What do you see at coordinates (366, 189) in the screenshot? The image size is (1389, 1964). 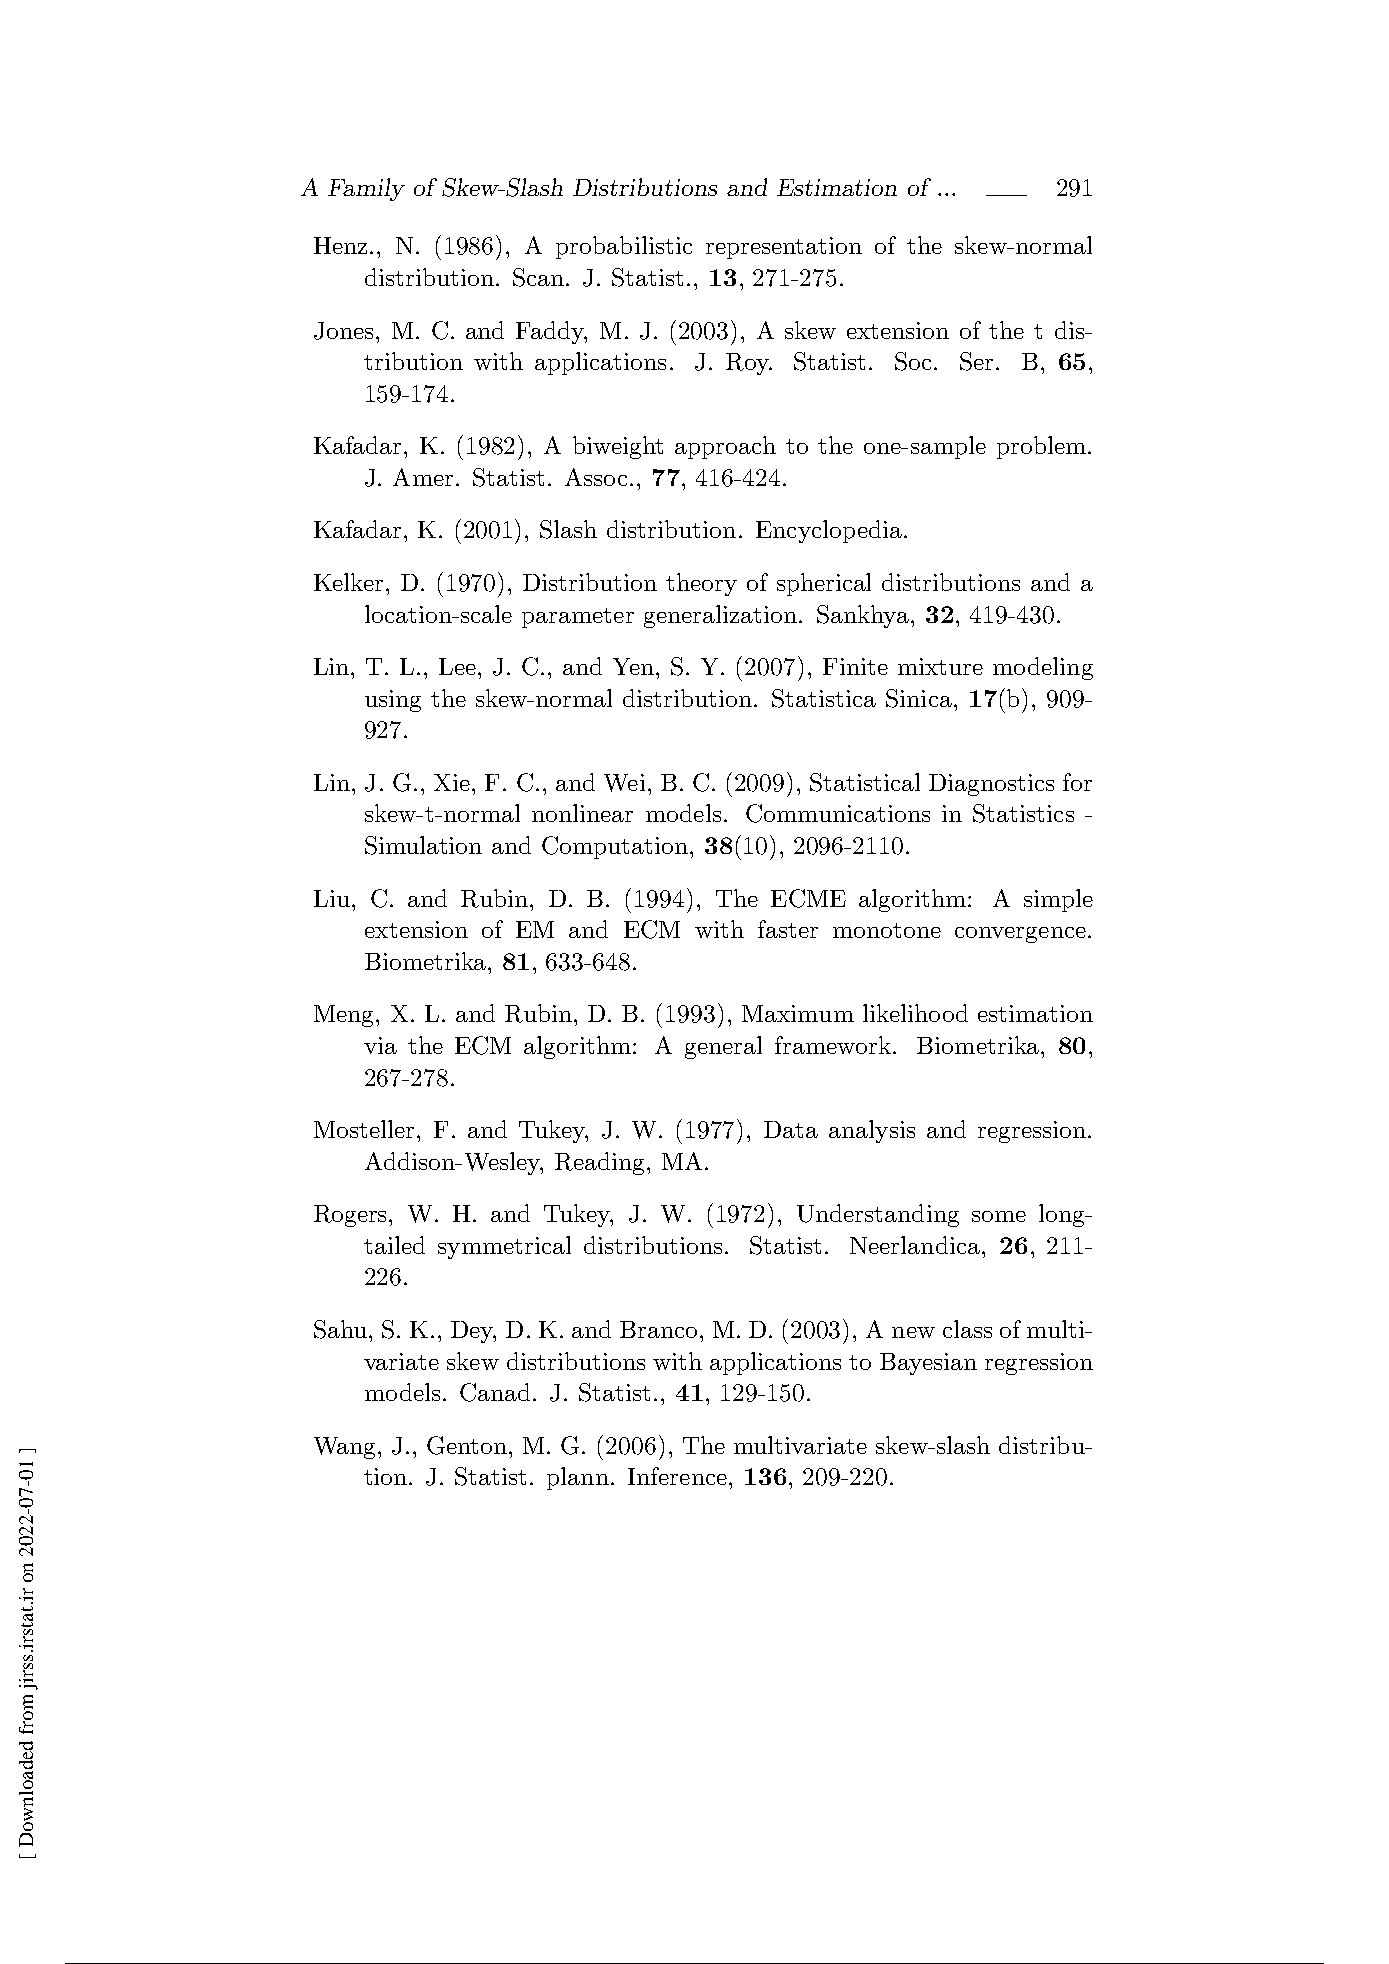 I see `Family` at bounding box center [366, 189].
